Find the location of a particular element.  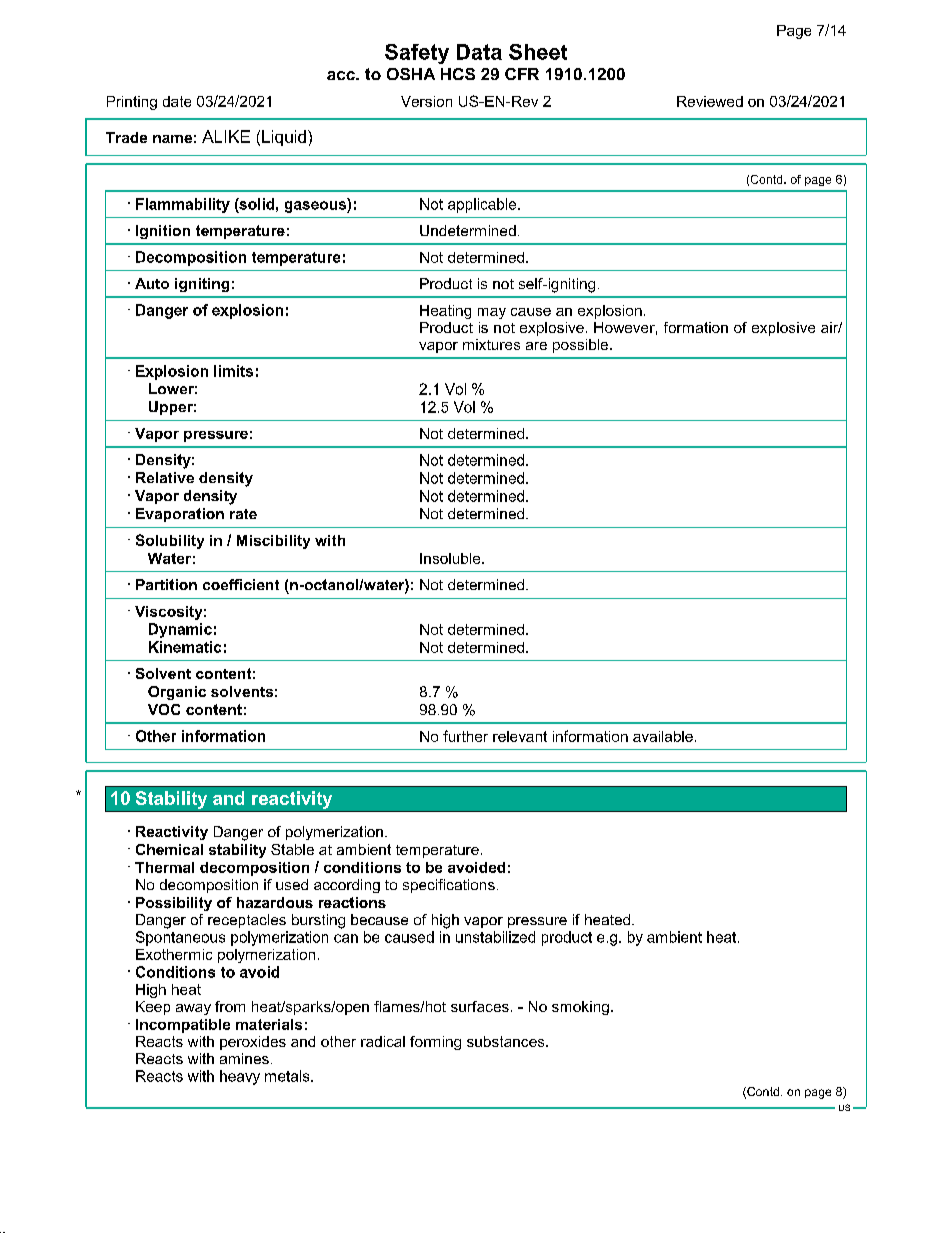

available is located at coordinates (663, 736).
